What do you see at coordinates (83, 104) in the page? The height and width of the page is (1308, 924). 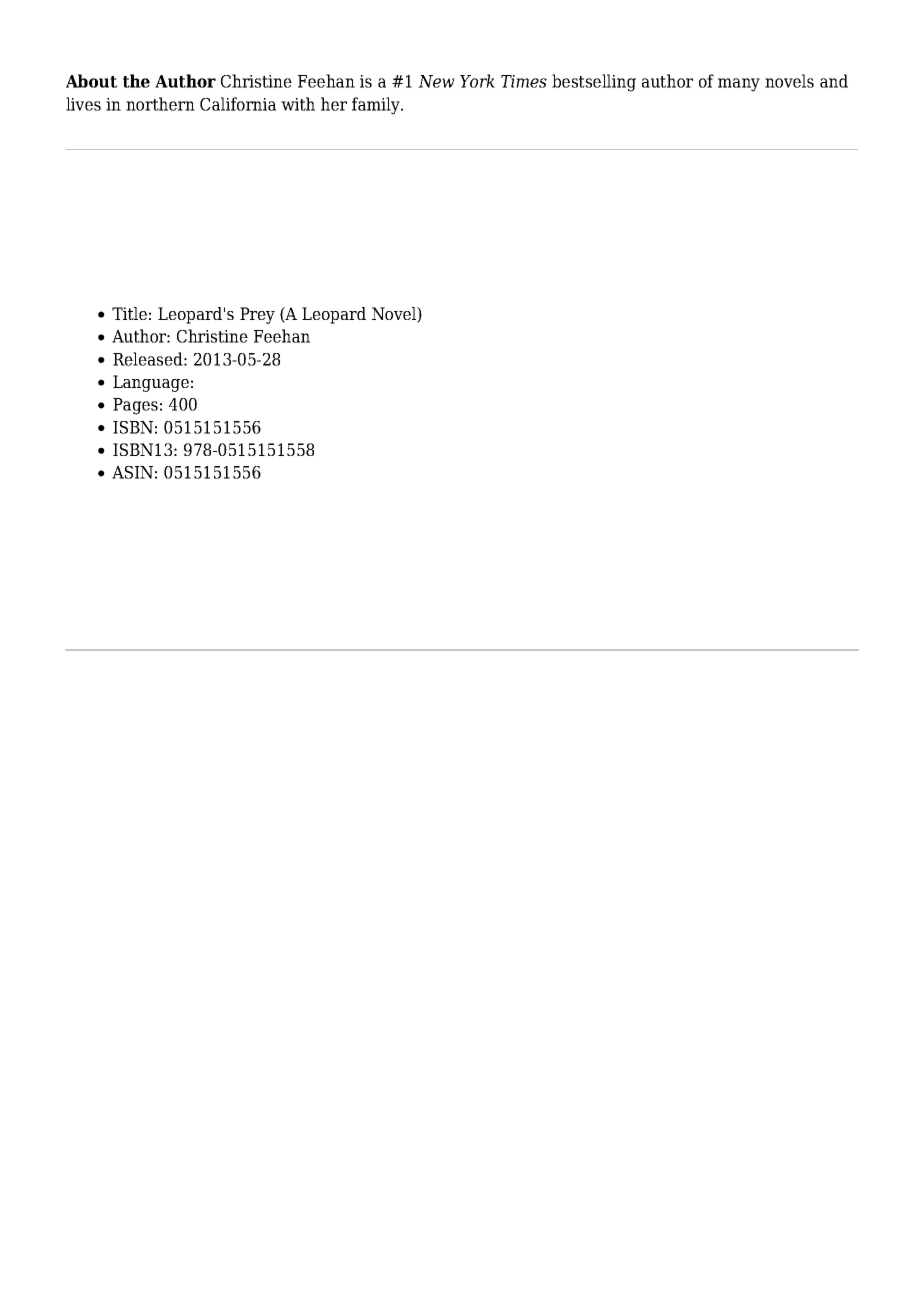 I see `lives` at bounding box center [83, 104].
